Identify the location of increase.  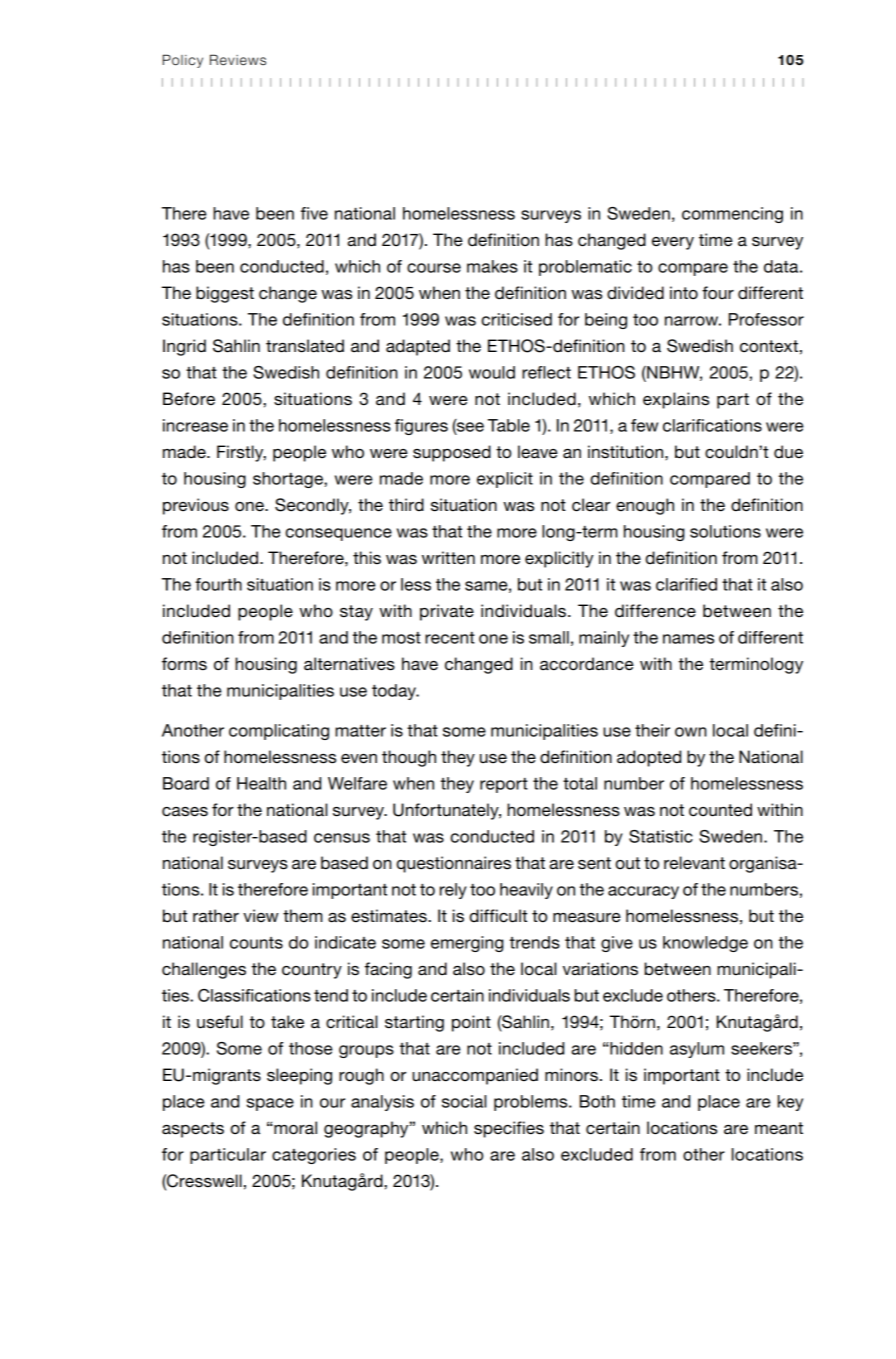
(195, 425).
